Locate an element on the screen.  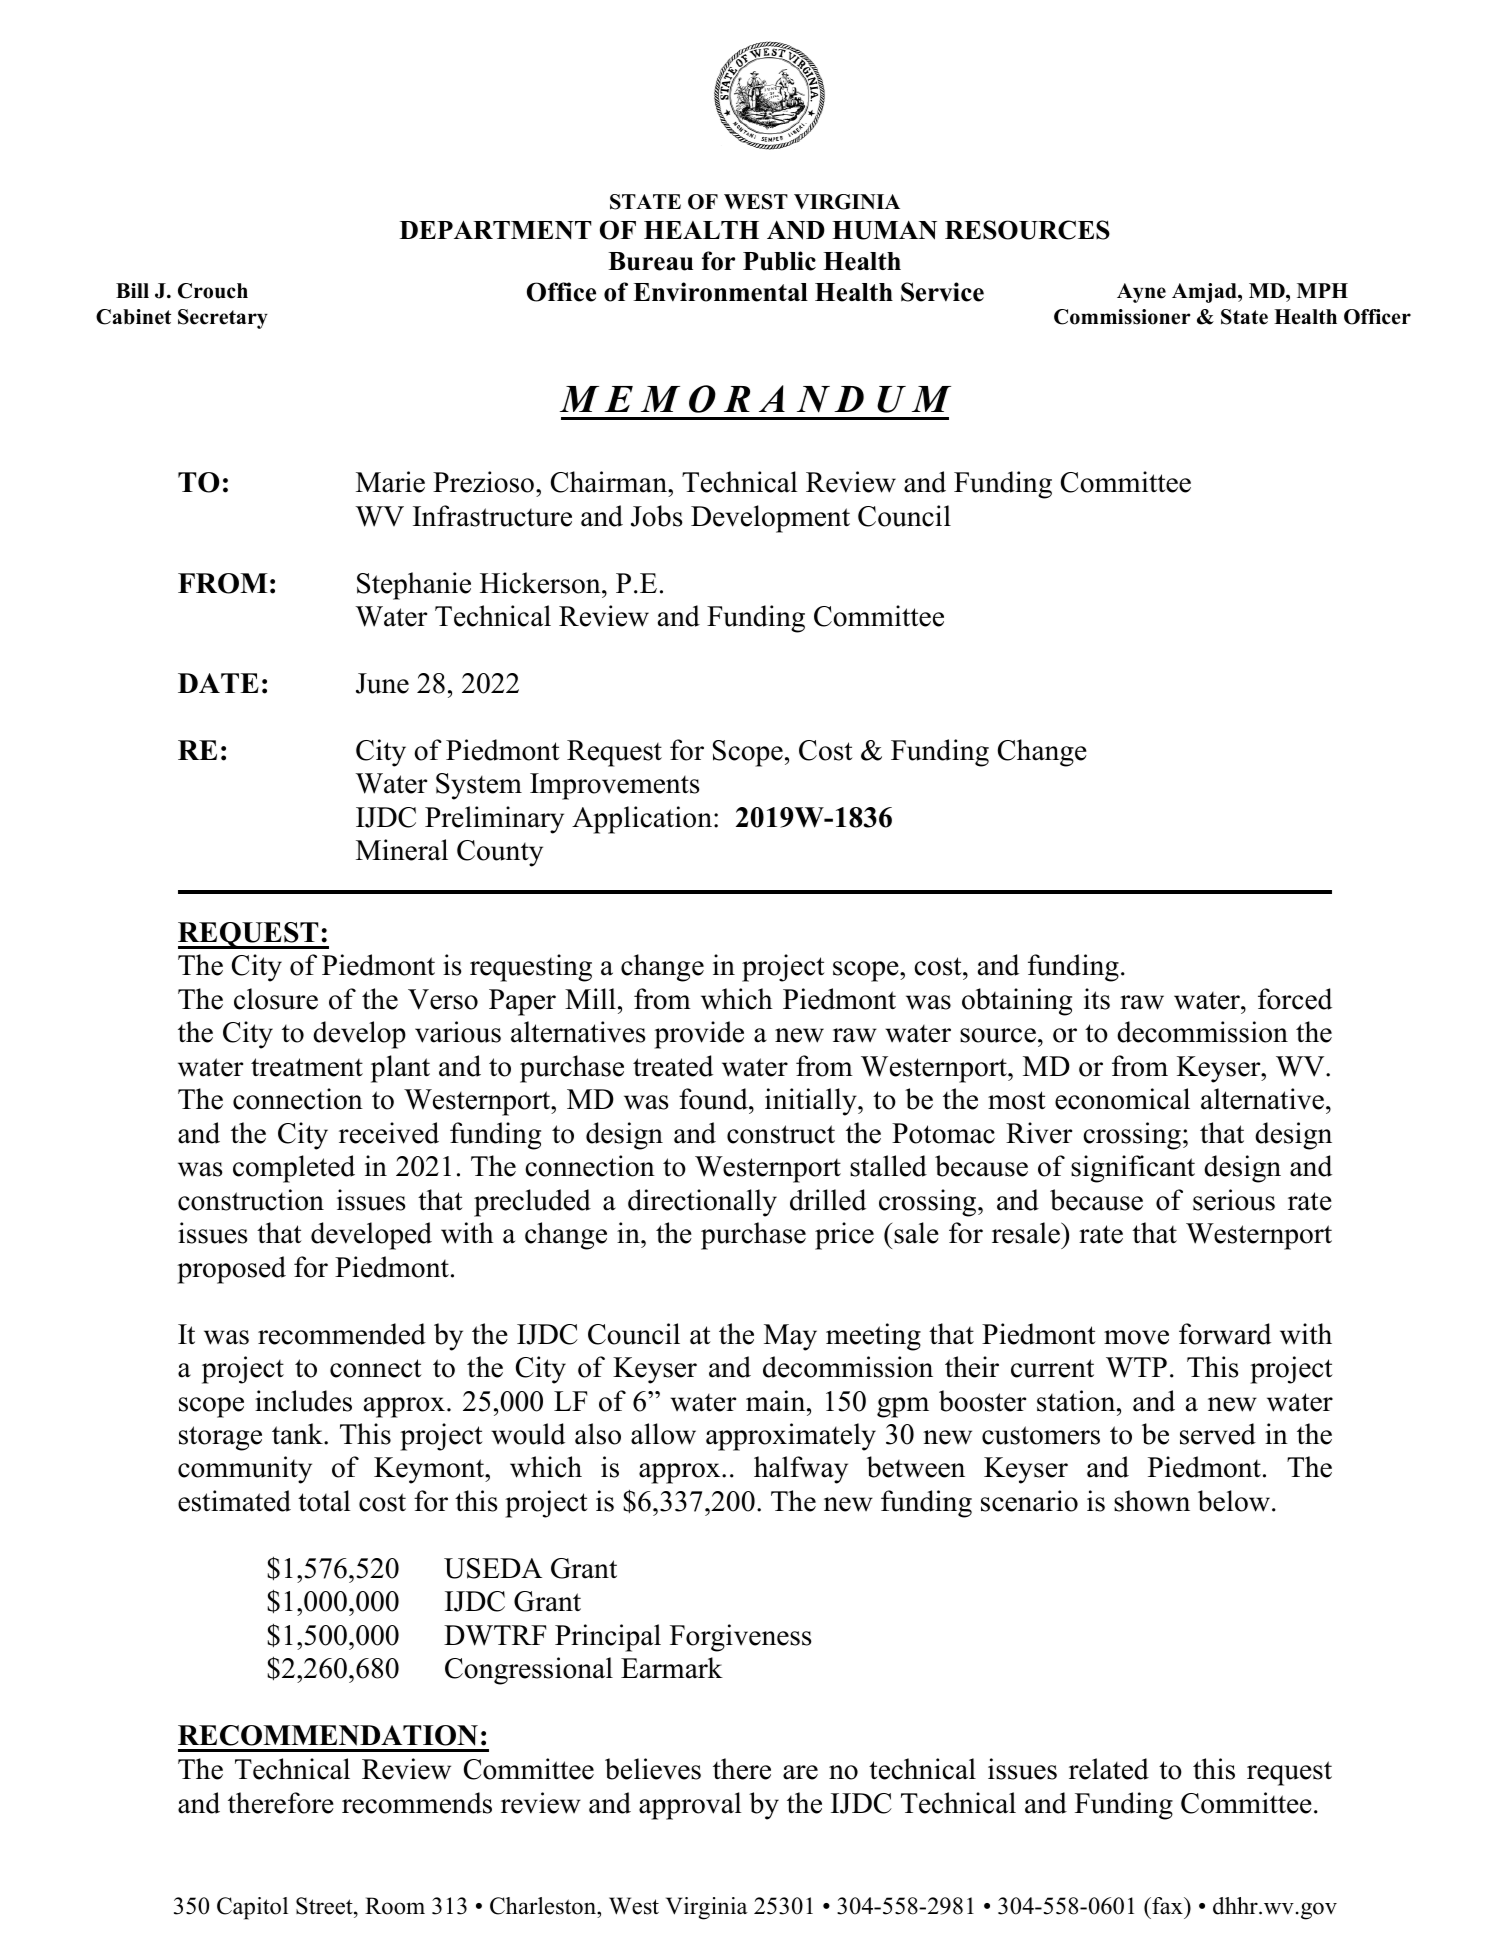
found is located at coordinates (714, 1099).
